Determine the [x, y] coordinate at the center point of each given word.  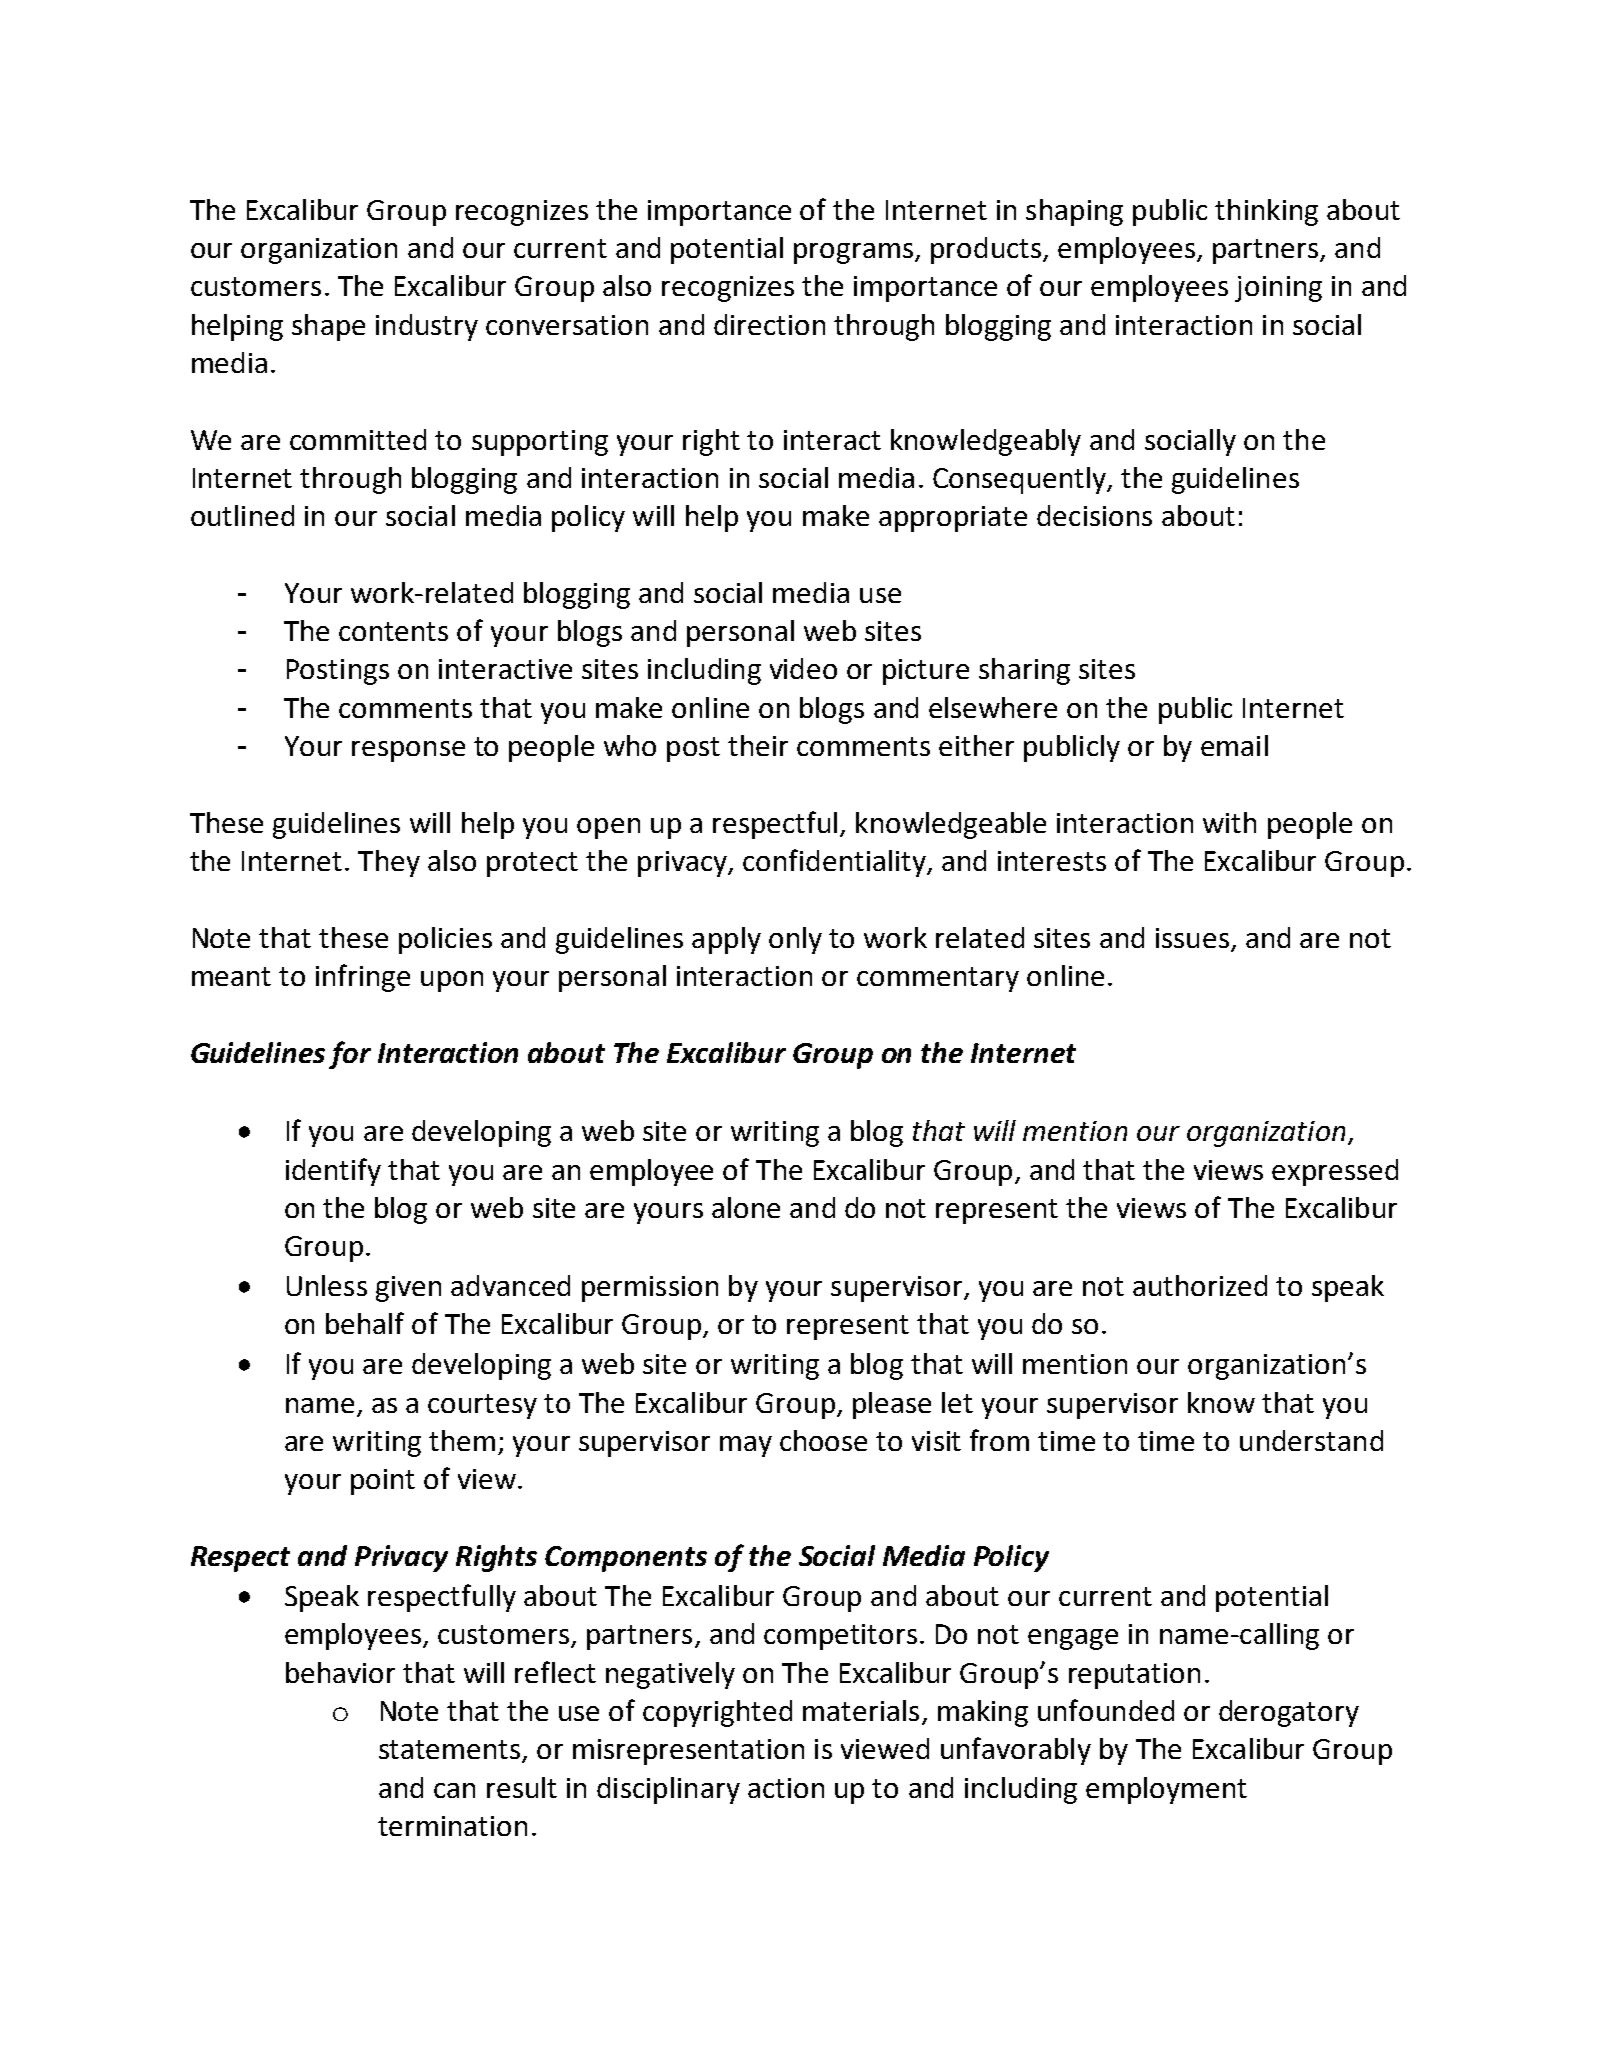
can [454, 1790]
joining [1278, 289]
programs [855, 253]
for [350, 1055]
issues [1192, 938]
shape [328, 327]
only [795, 940]
